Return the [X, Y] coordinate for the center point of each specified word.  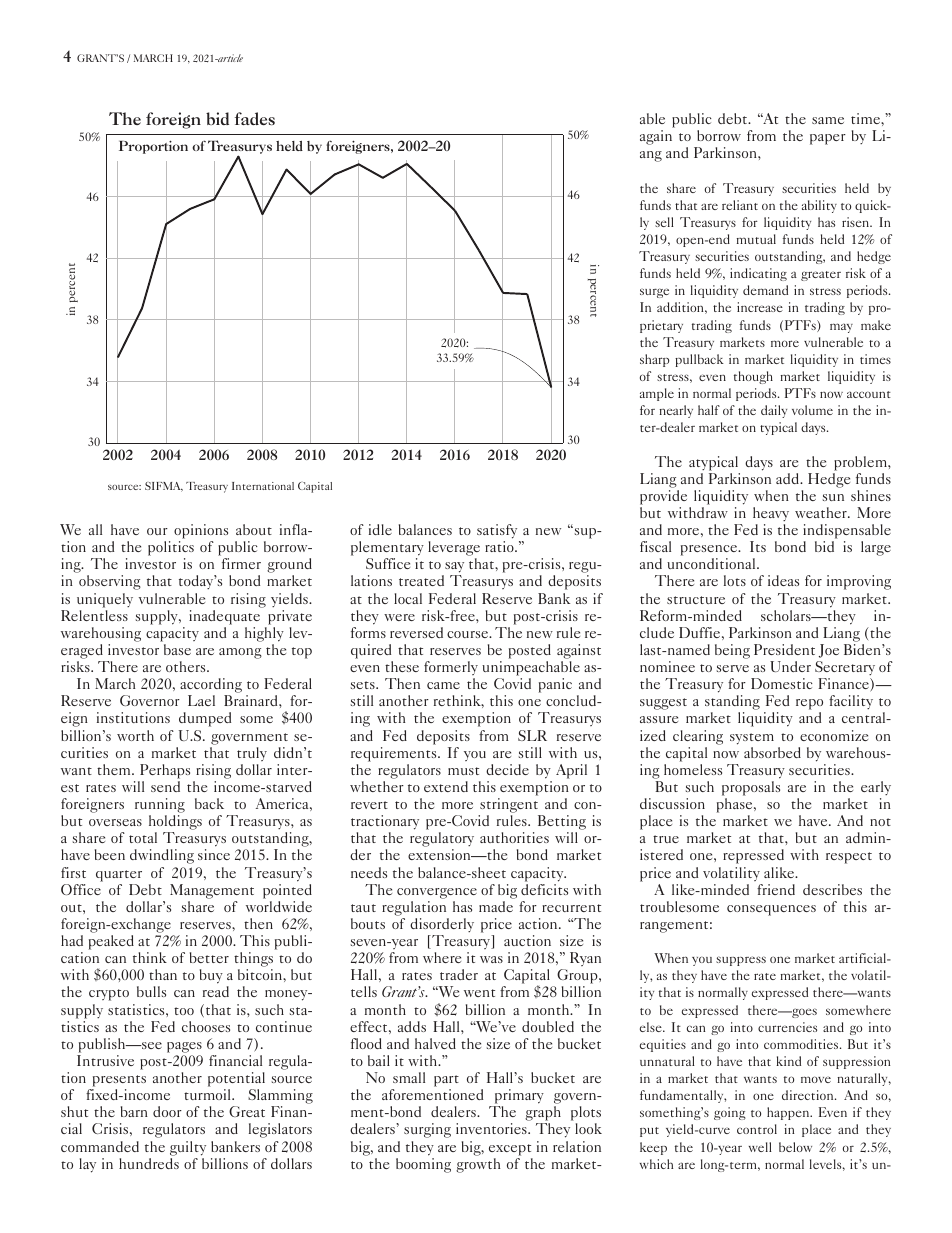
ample [657, 394]
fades [255, 118]
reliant [740, 205]
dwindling [162, 856]
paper [828, 139]
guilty [188, 1148]
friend [776, 889]
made [496, 906]
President [784, 649]
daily [774, 411]
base [177, 649]
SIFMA [164, 487]
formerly [451, 668]
